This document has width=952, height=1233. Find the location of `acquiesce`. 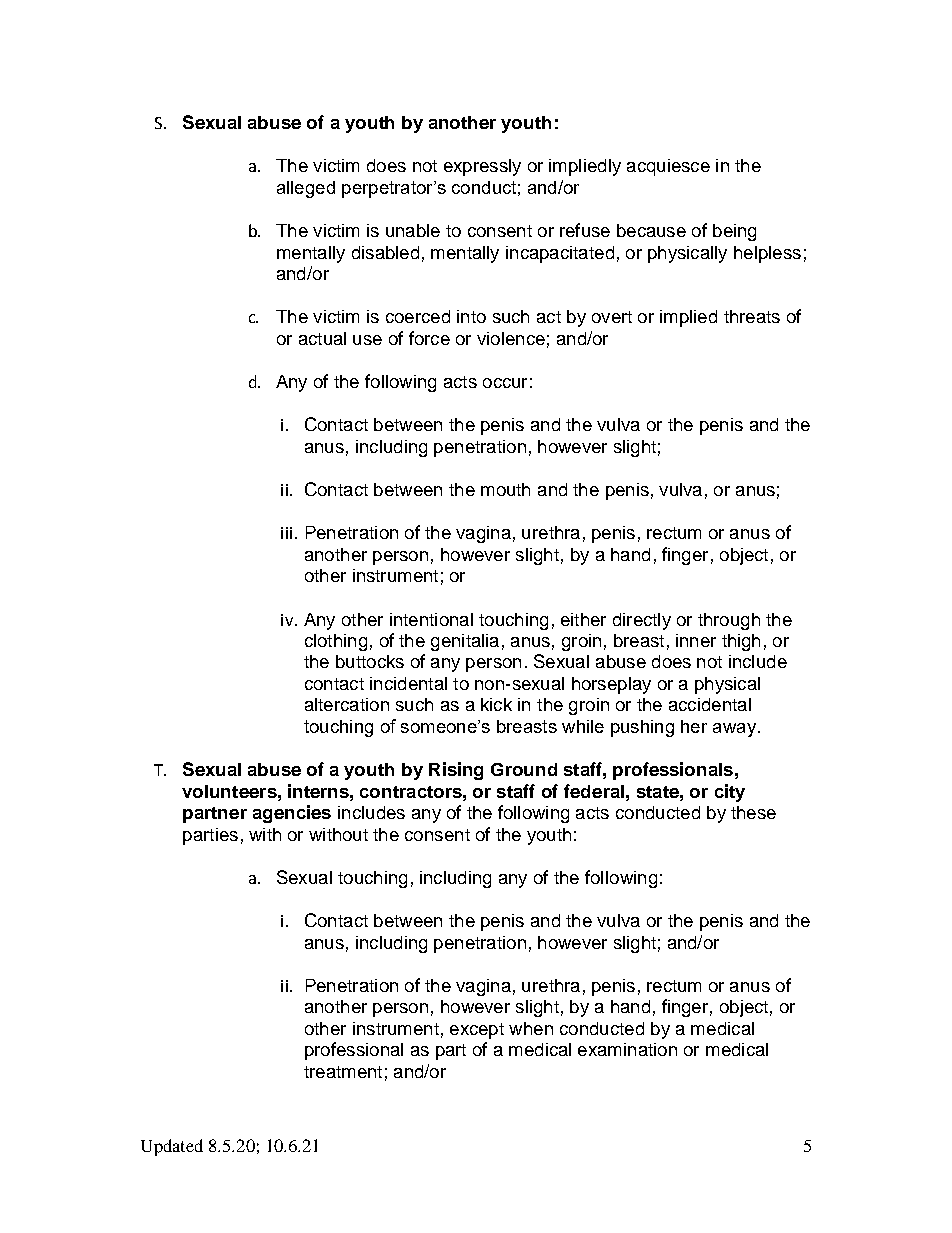

acquiesce is located at coordinates (668, 167).
